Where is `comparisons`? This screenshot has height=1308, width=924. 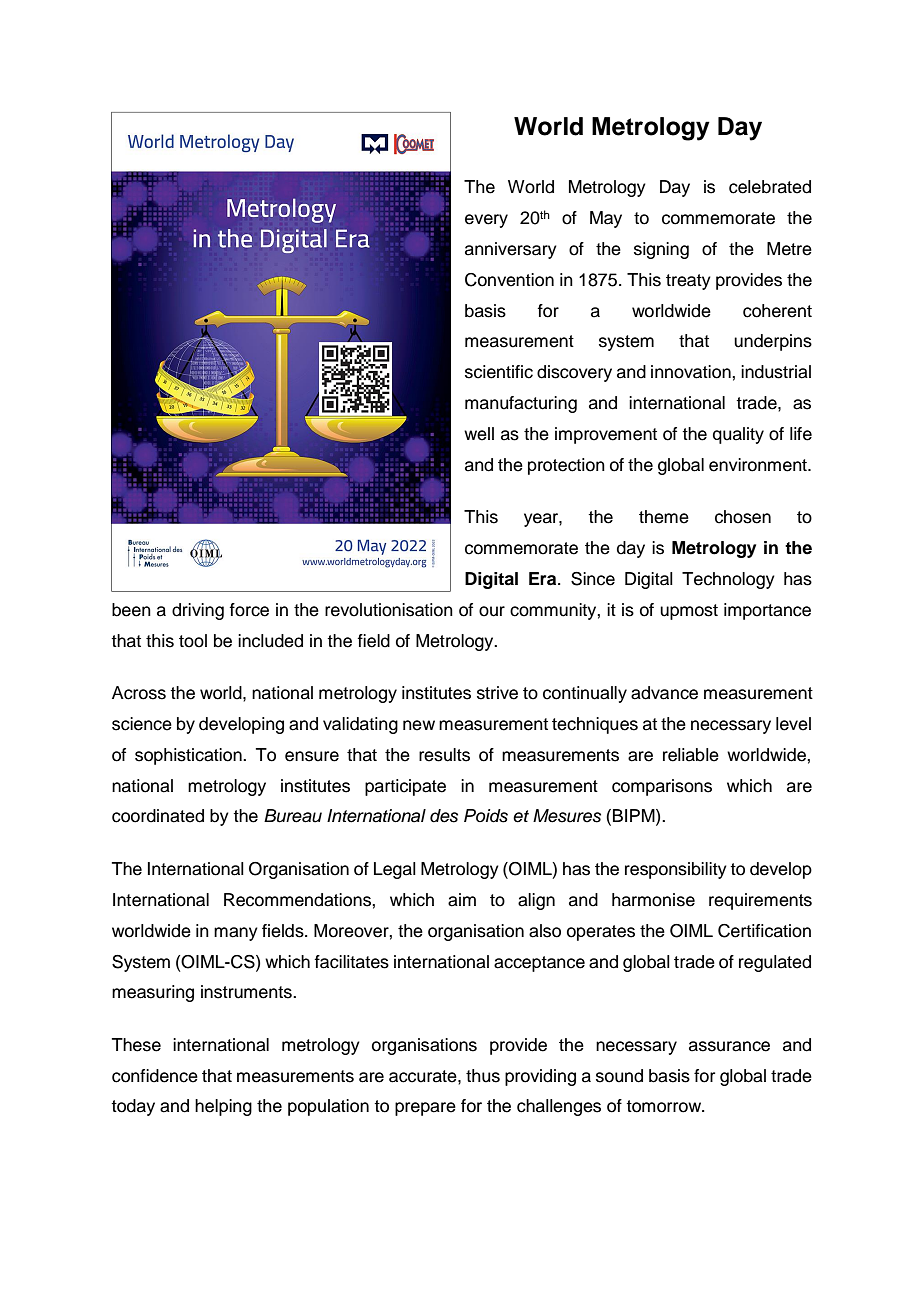 comparisons is located at coordinates (662, 787).
